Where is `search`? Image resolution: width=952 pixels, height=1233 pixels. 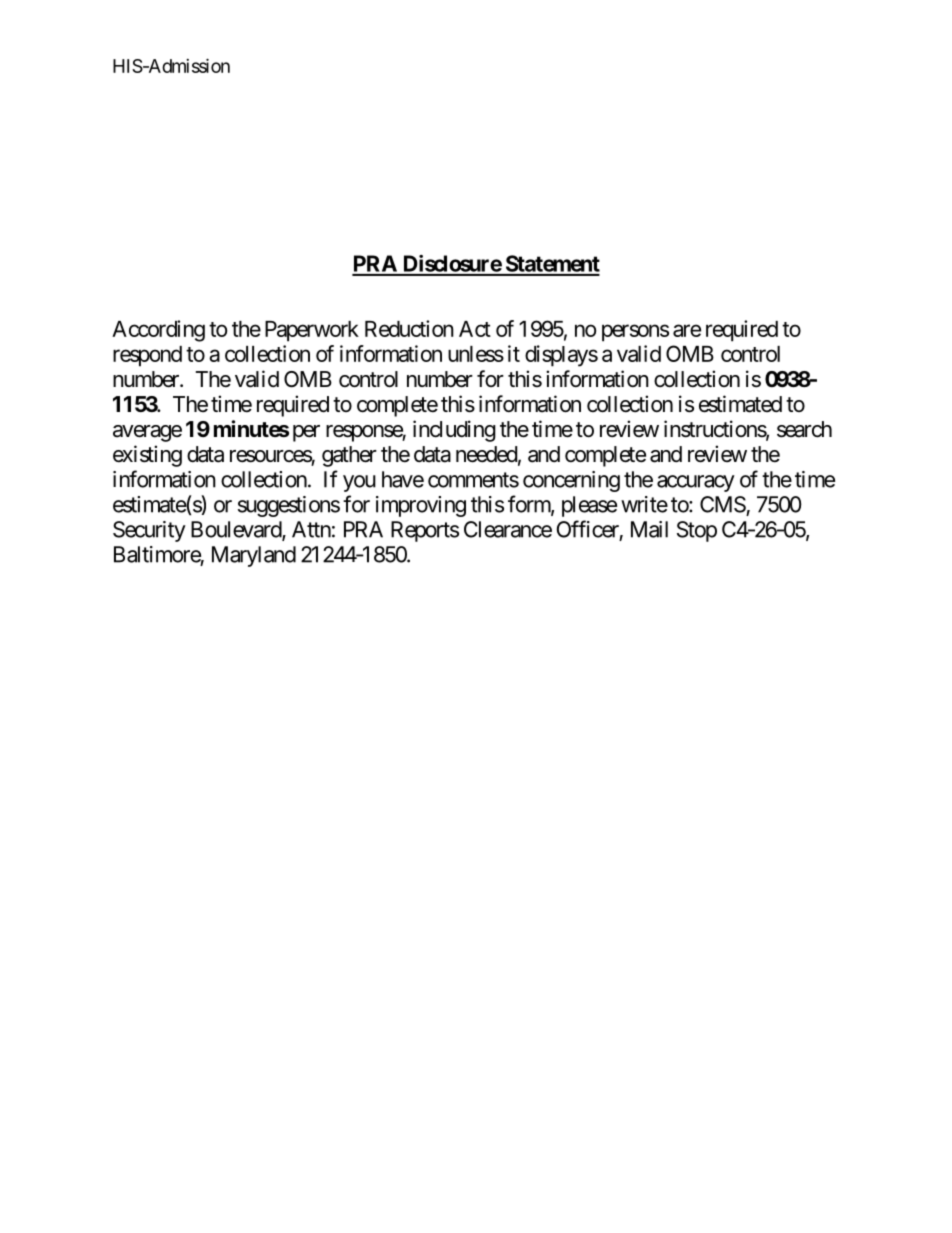
search is located at coordinates (804, 429).
